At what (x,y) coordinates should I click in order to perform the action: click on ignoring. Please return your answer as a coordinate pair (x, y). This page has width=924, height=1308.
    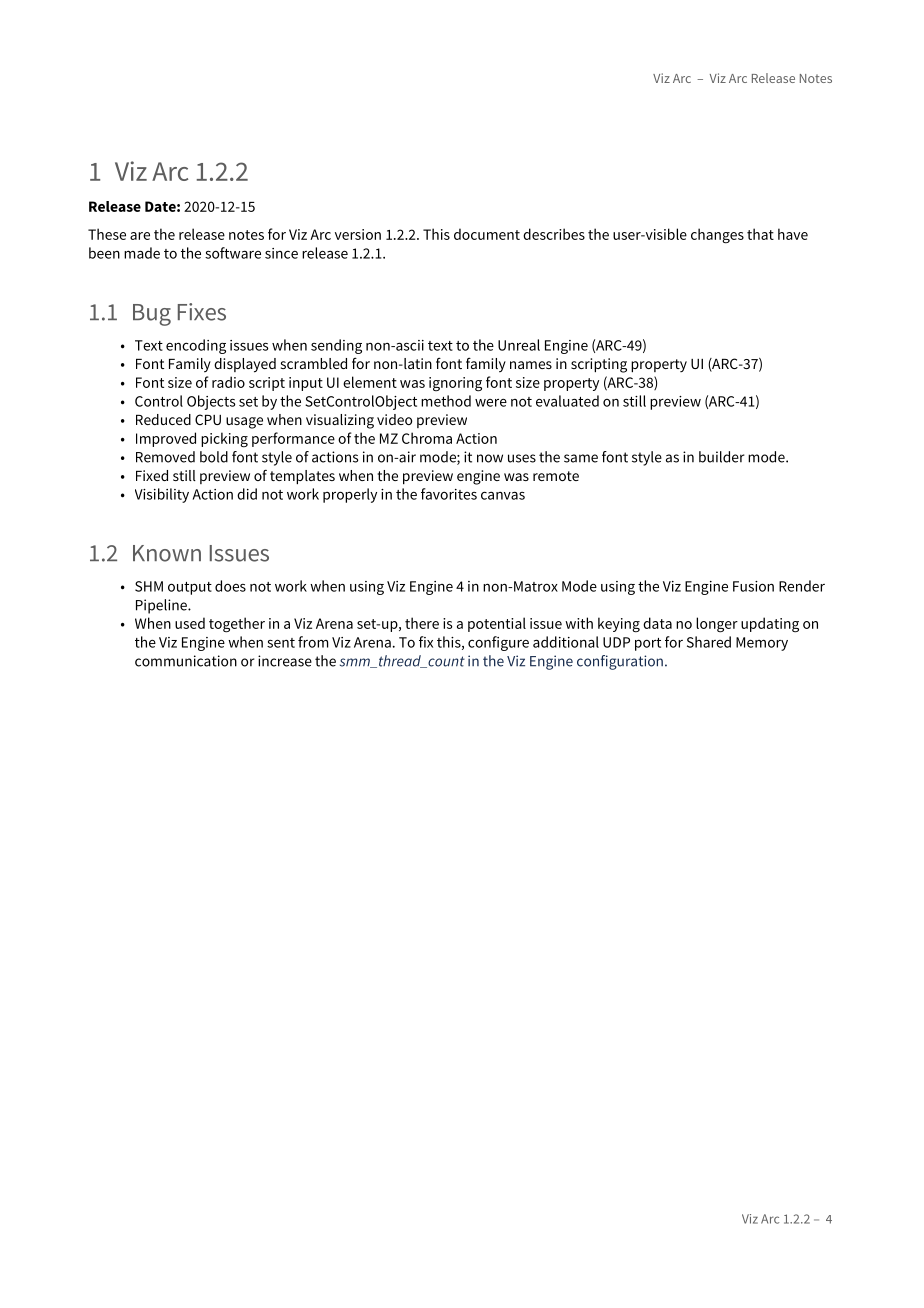
    Looking at the image, I should click on (455, 384).
